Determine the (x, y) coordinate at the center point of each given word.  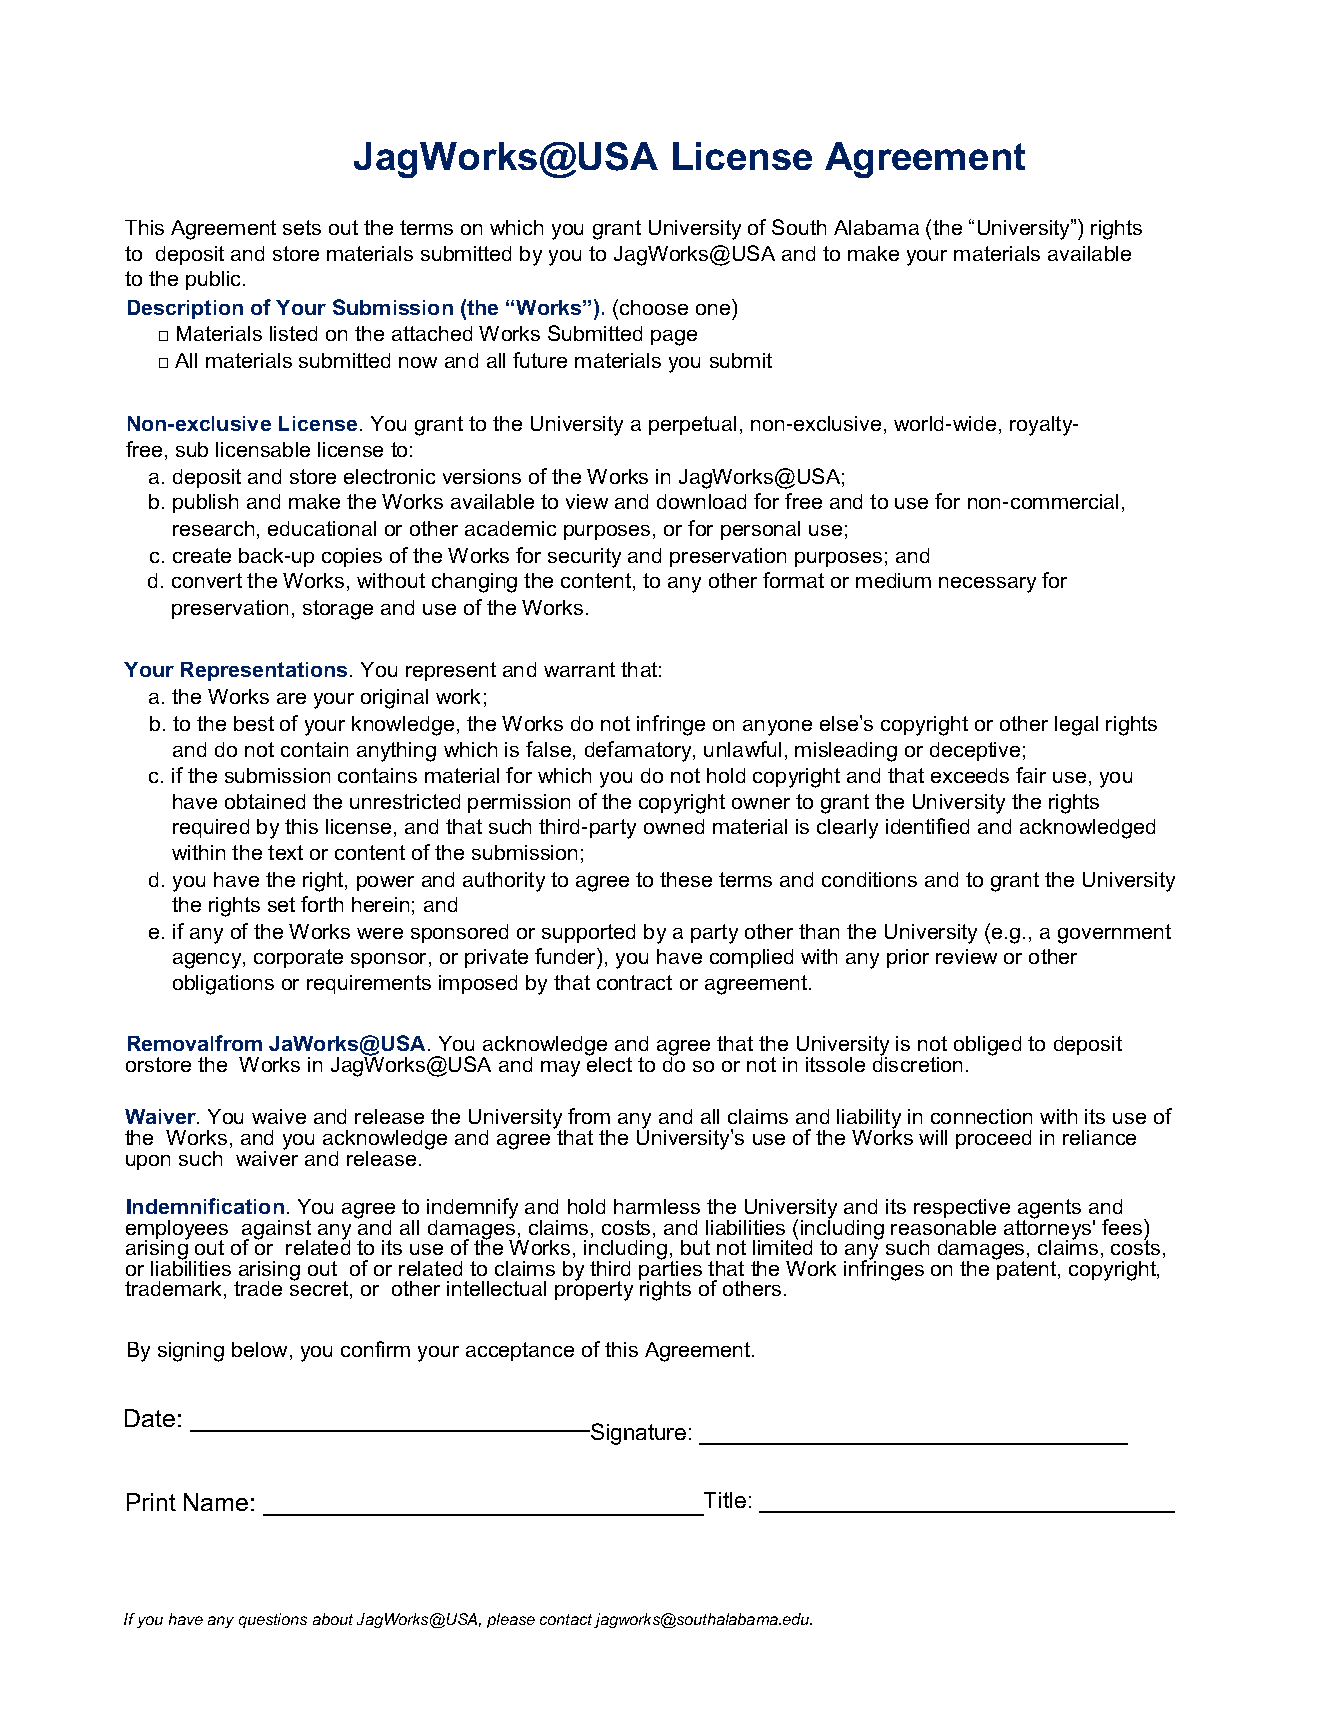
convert (207, 580)
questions (273, 1620)
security (584, 558)
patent (1027, 1269)
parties (670, 1271)
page (674, 338)
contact (566, 1619)
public (215, 280)
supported (588, 933)
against (276, 1231)
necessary (987, 585)
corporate (298, 958)
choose (654, 307)
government (1114, 934)
